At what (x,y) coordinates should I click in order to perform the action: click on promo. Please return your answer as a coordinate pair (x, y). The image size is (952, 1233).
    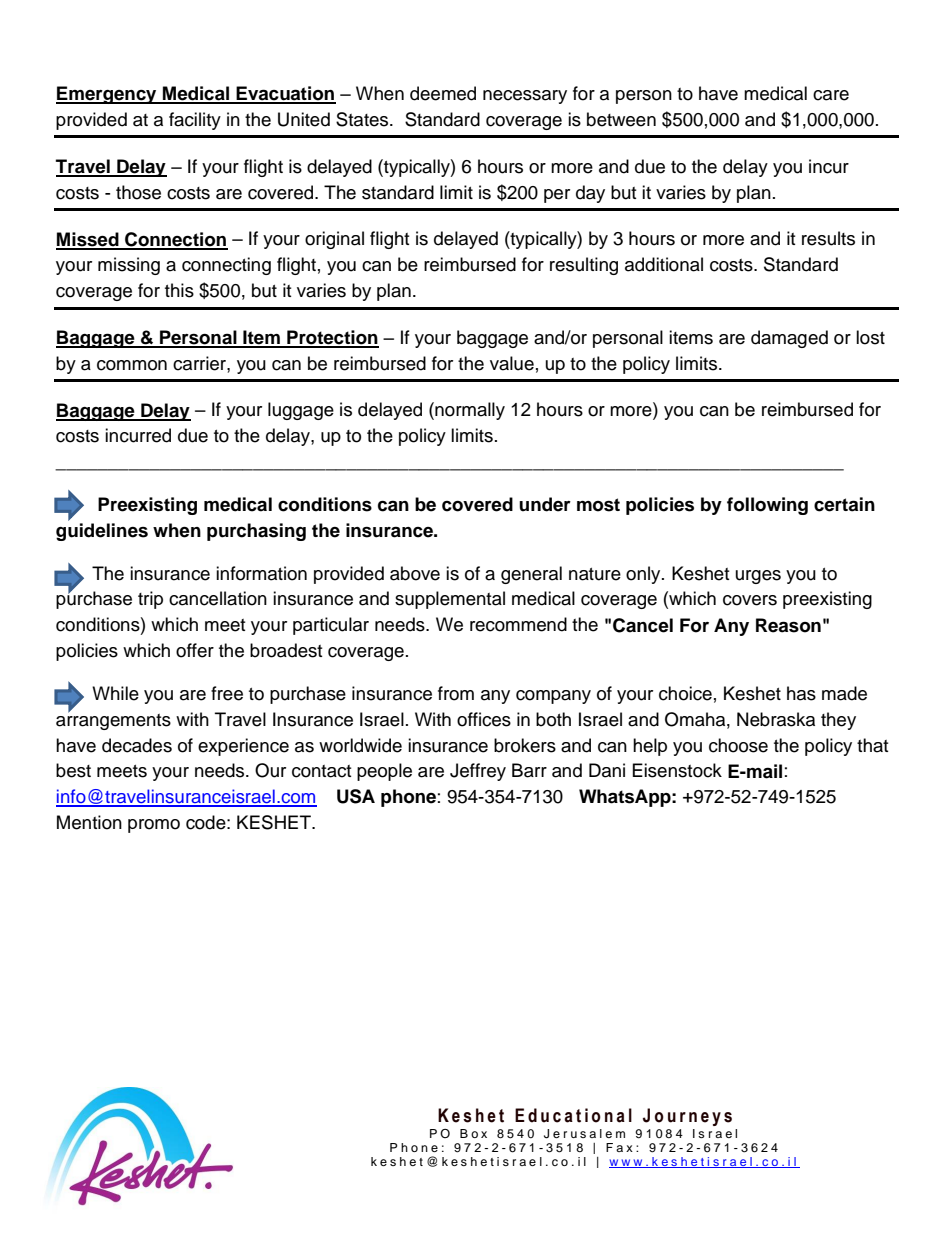
    Looking at the image, I should click on (154, 826).
